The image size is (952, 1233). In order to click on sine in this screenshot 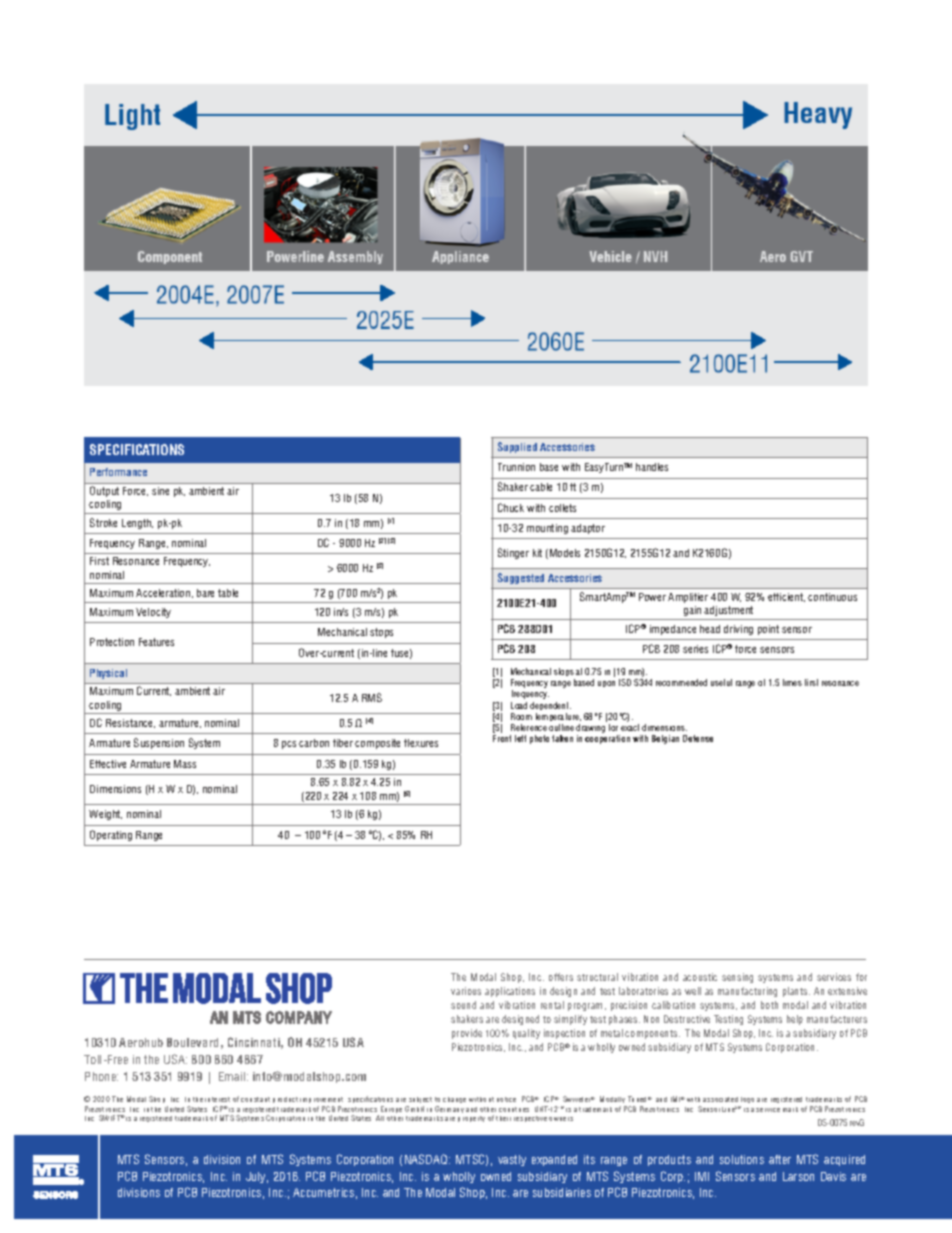, I will do `click(160, 491)`.
